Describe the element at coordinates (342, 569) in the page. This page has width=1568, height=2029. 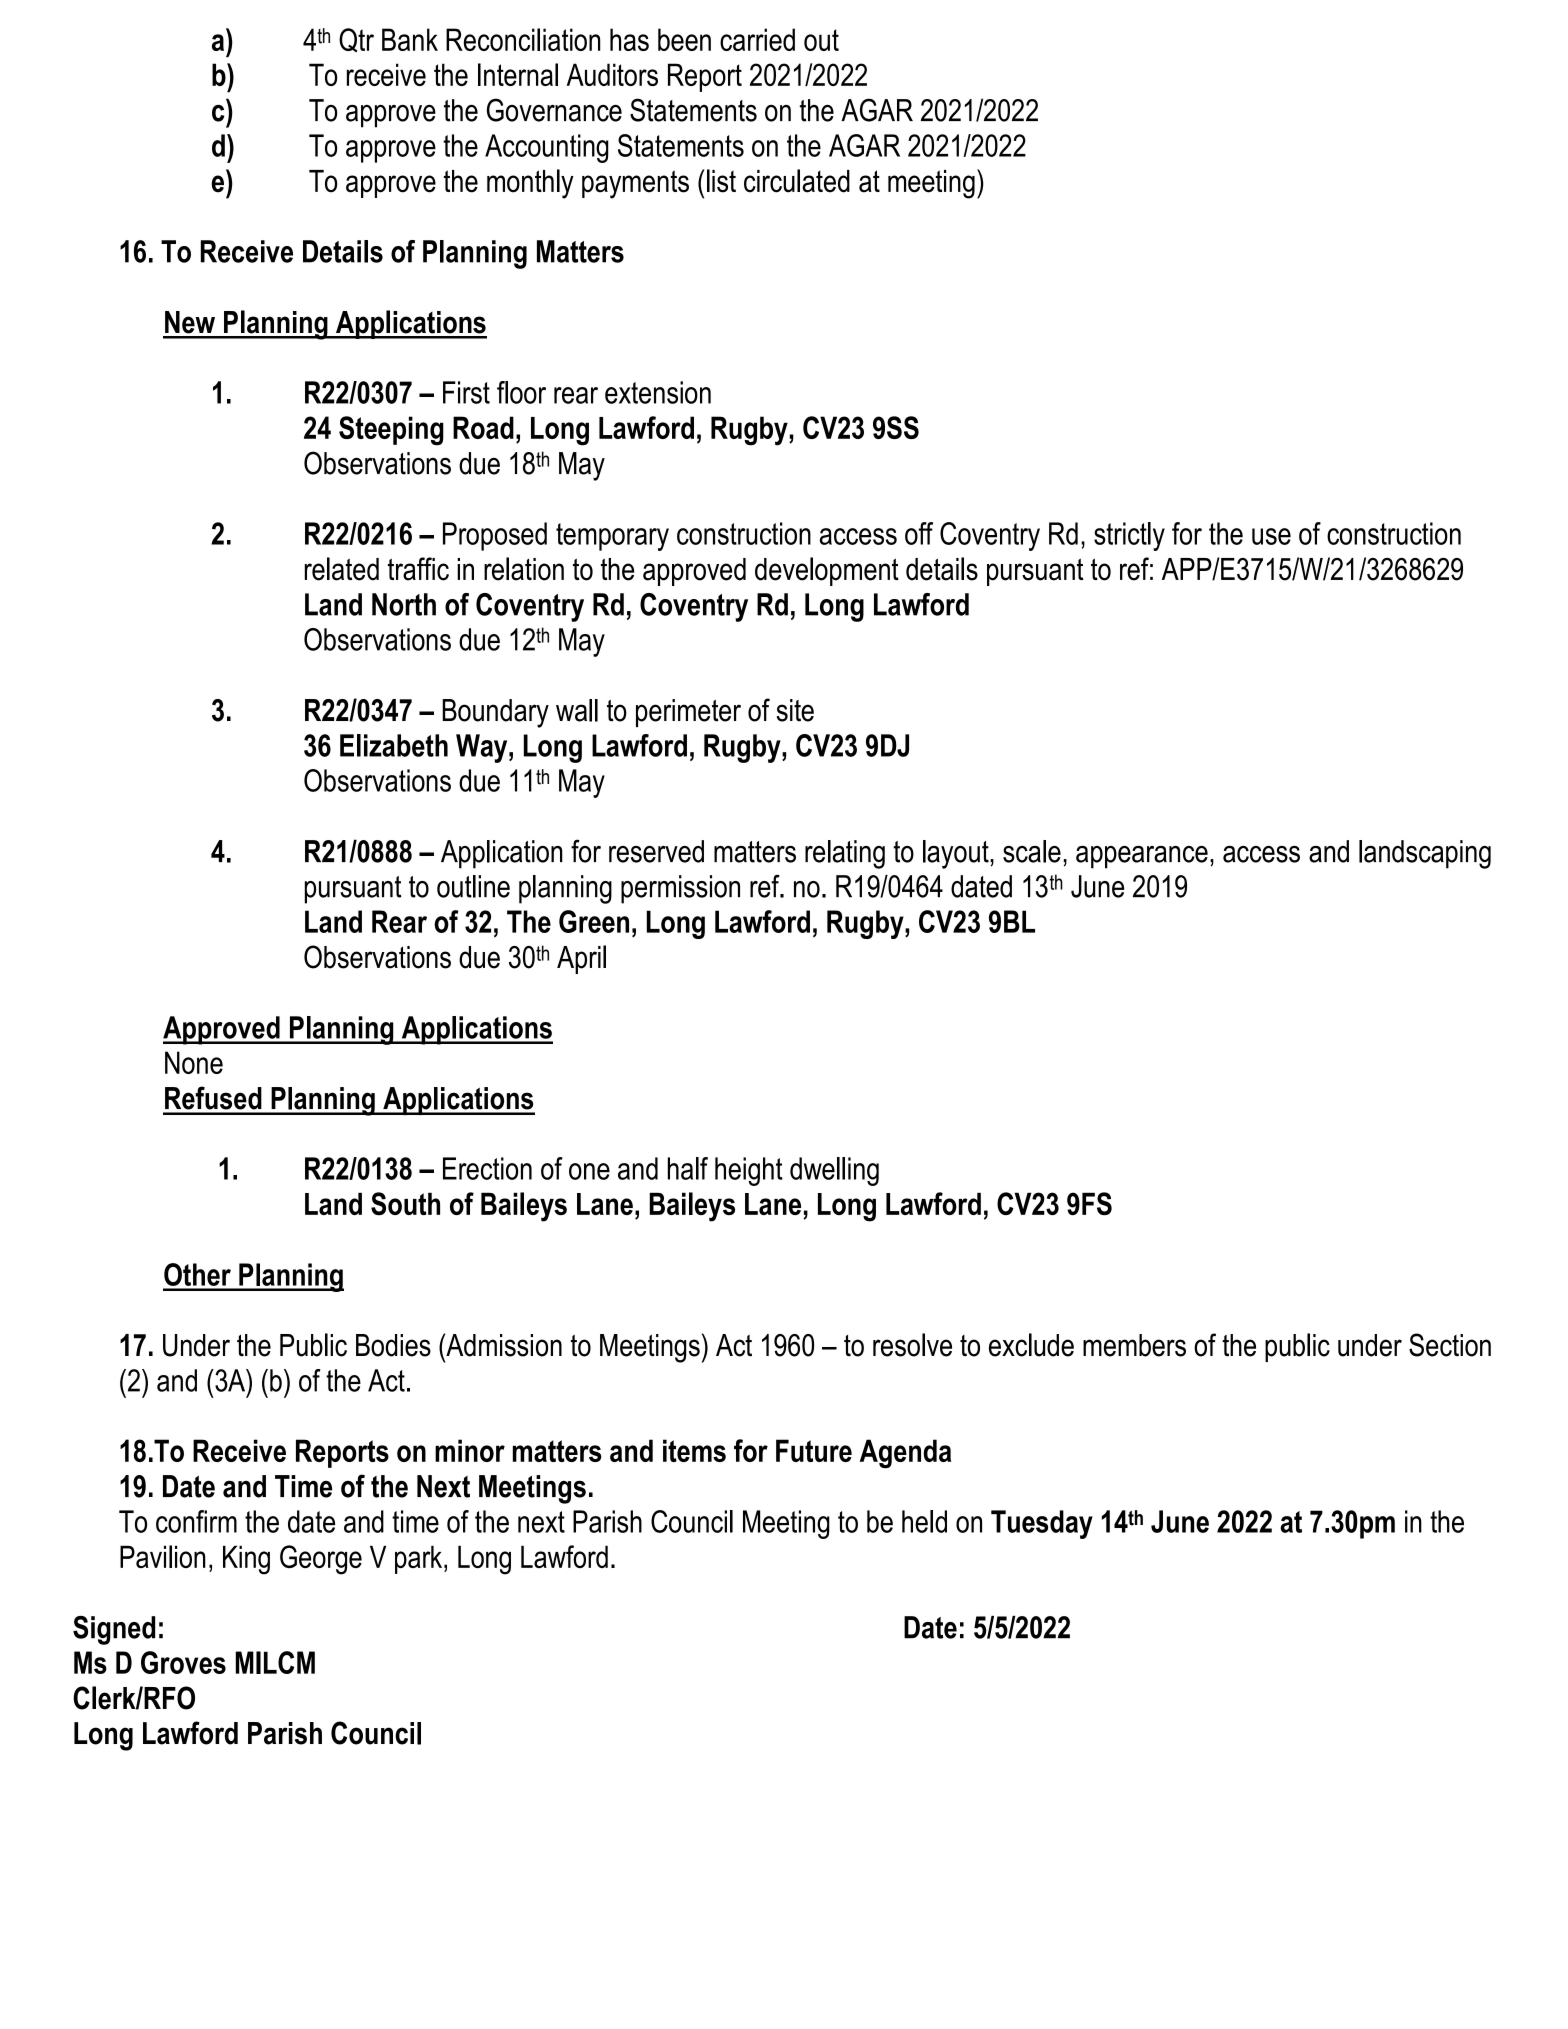
I see `related` at that location.
